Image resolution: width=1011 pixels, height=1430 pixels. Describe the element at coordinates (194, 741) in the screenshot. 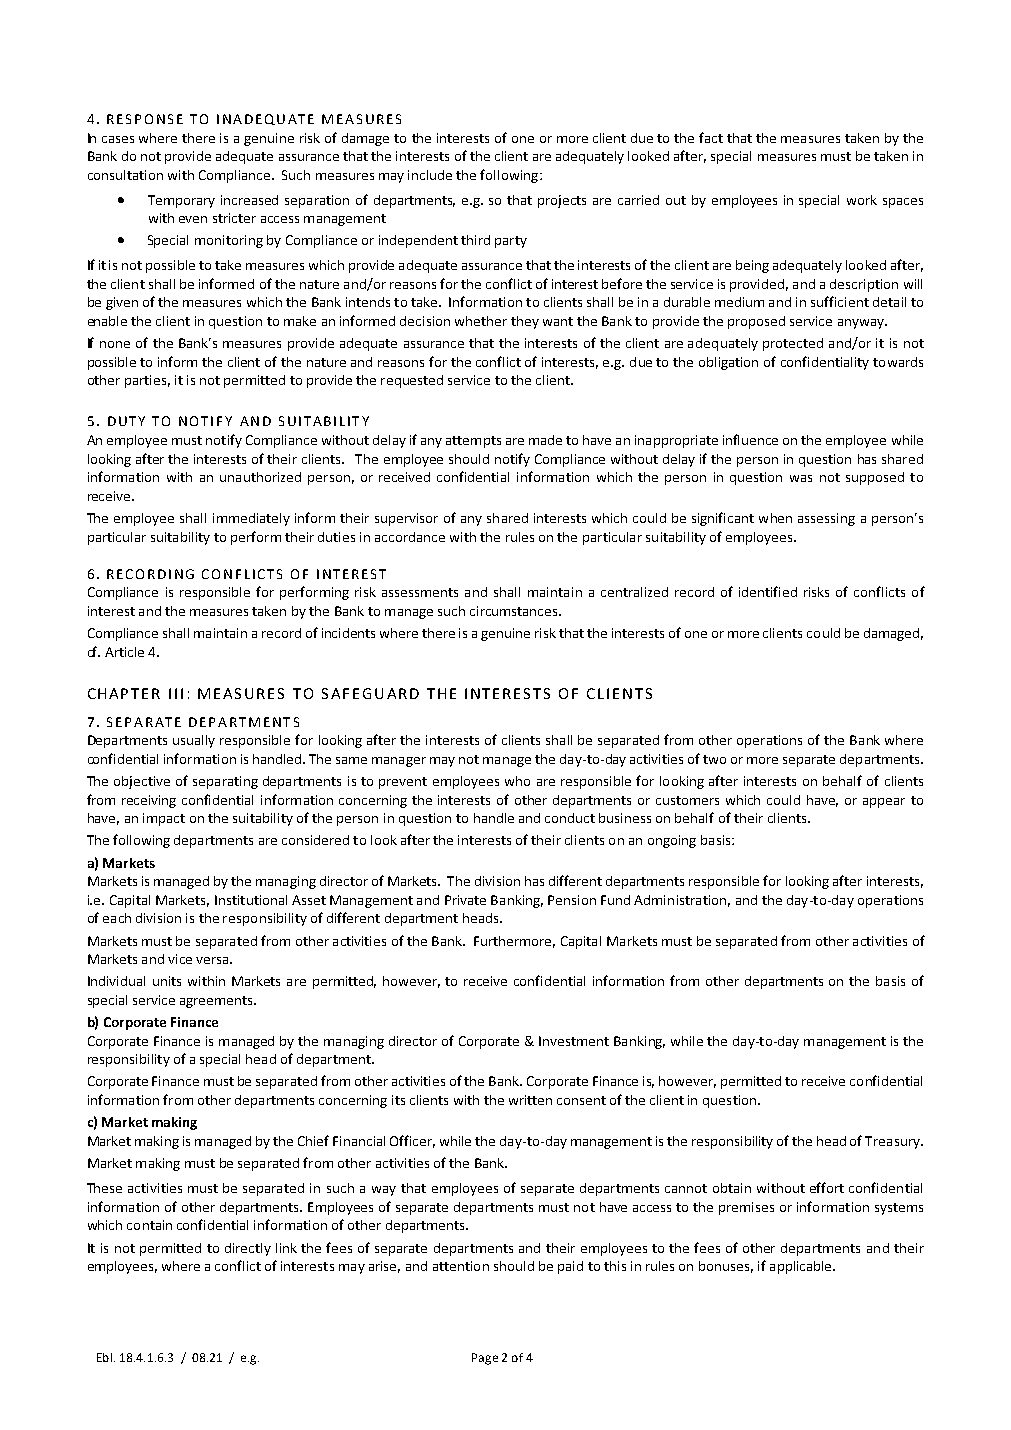

I see `usually` at that location.
